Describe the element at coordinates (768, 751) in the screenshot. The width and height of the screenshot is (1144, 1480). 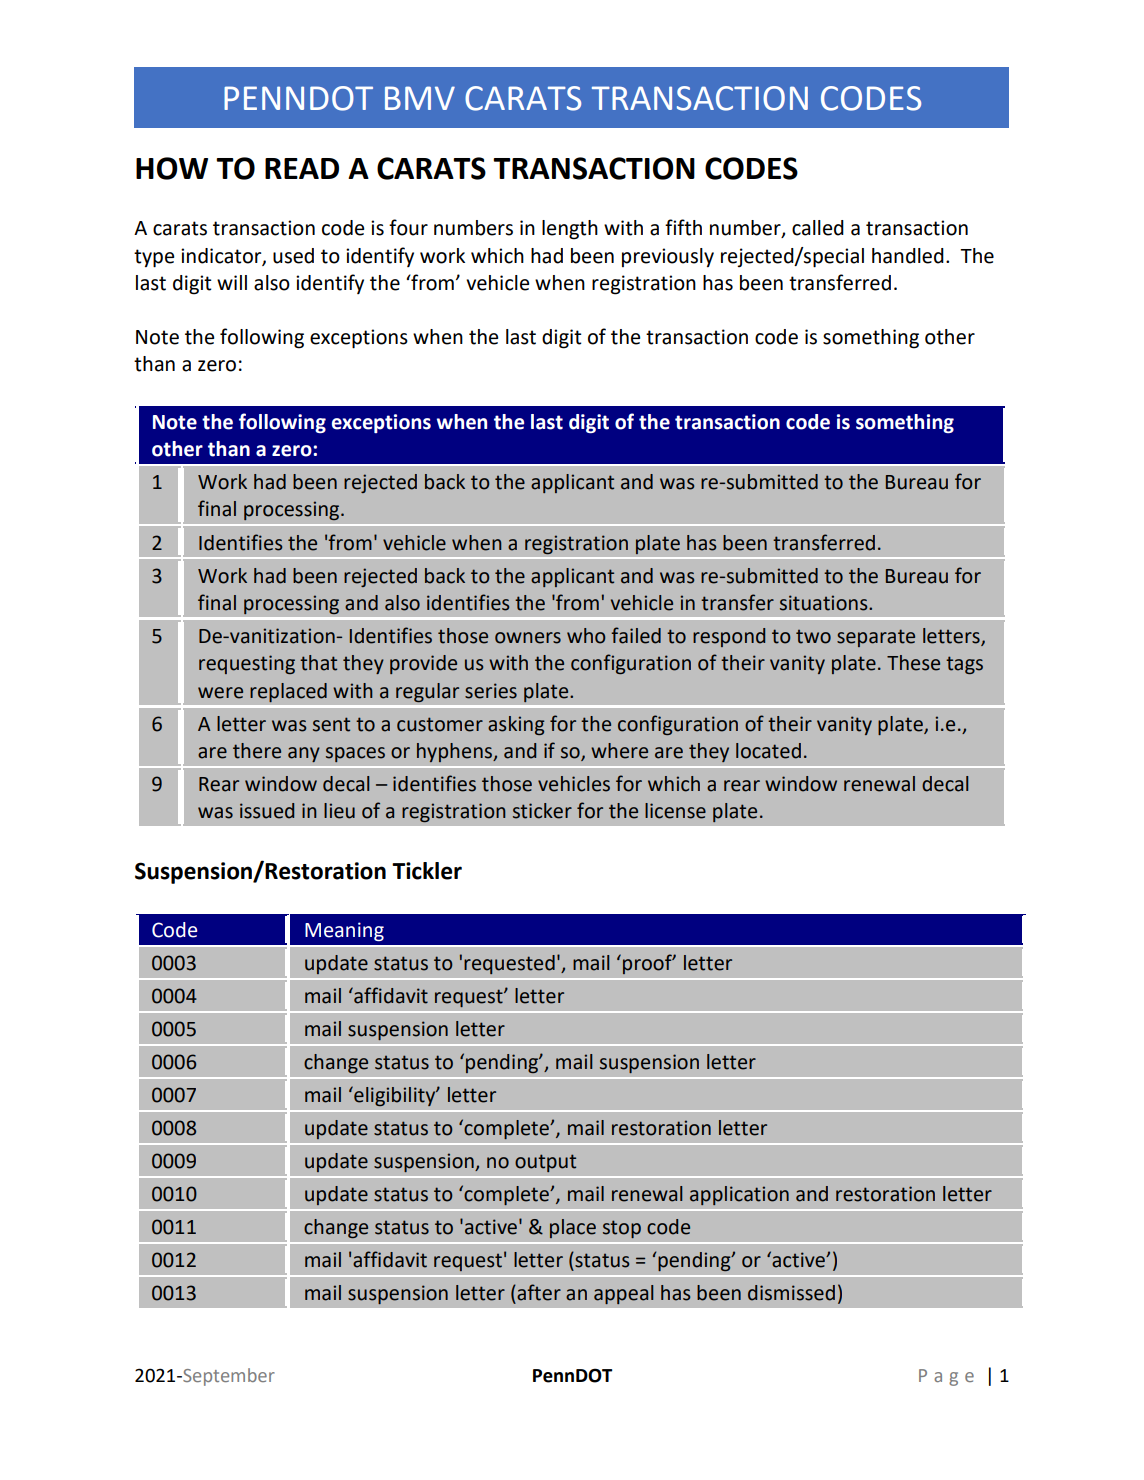
I see `located` at that location.
